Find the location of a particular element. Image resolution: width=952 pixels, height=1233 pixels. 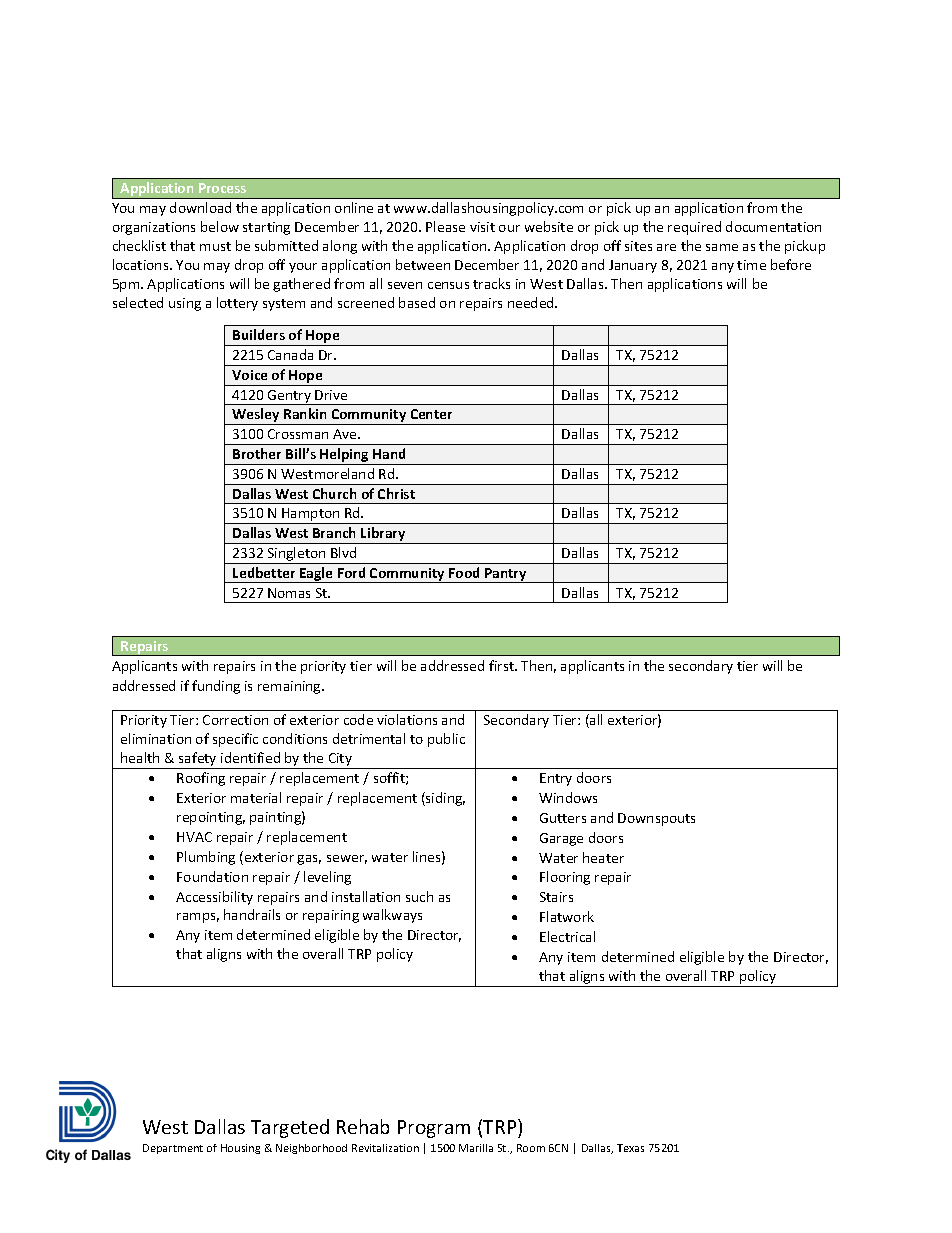

Downspouts is located at coordinates (656, 819).
